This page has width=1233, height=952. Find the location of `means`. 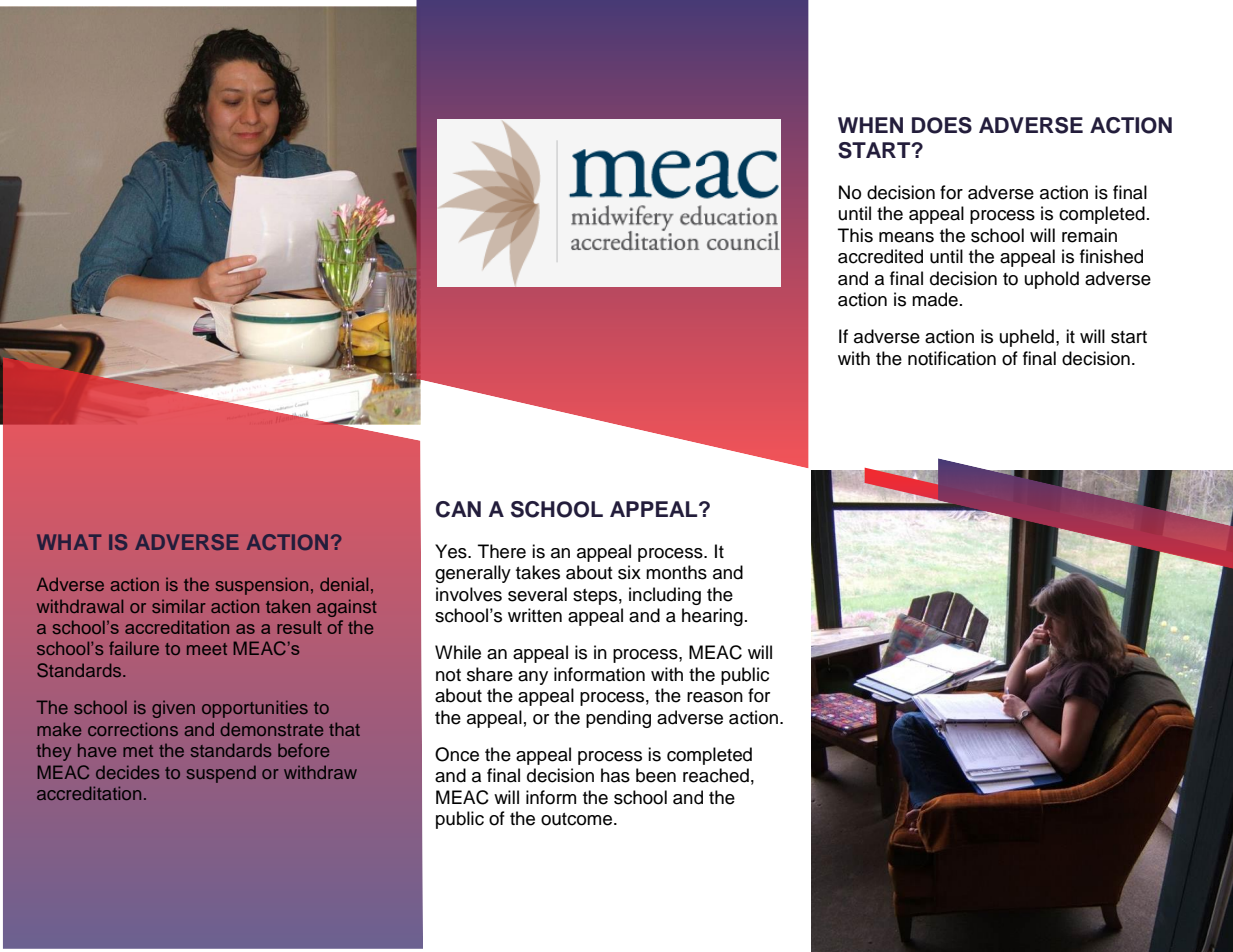

means is located at coordinates (906, 237).
